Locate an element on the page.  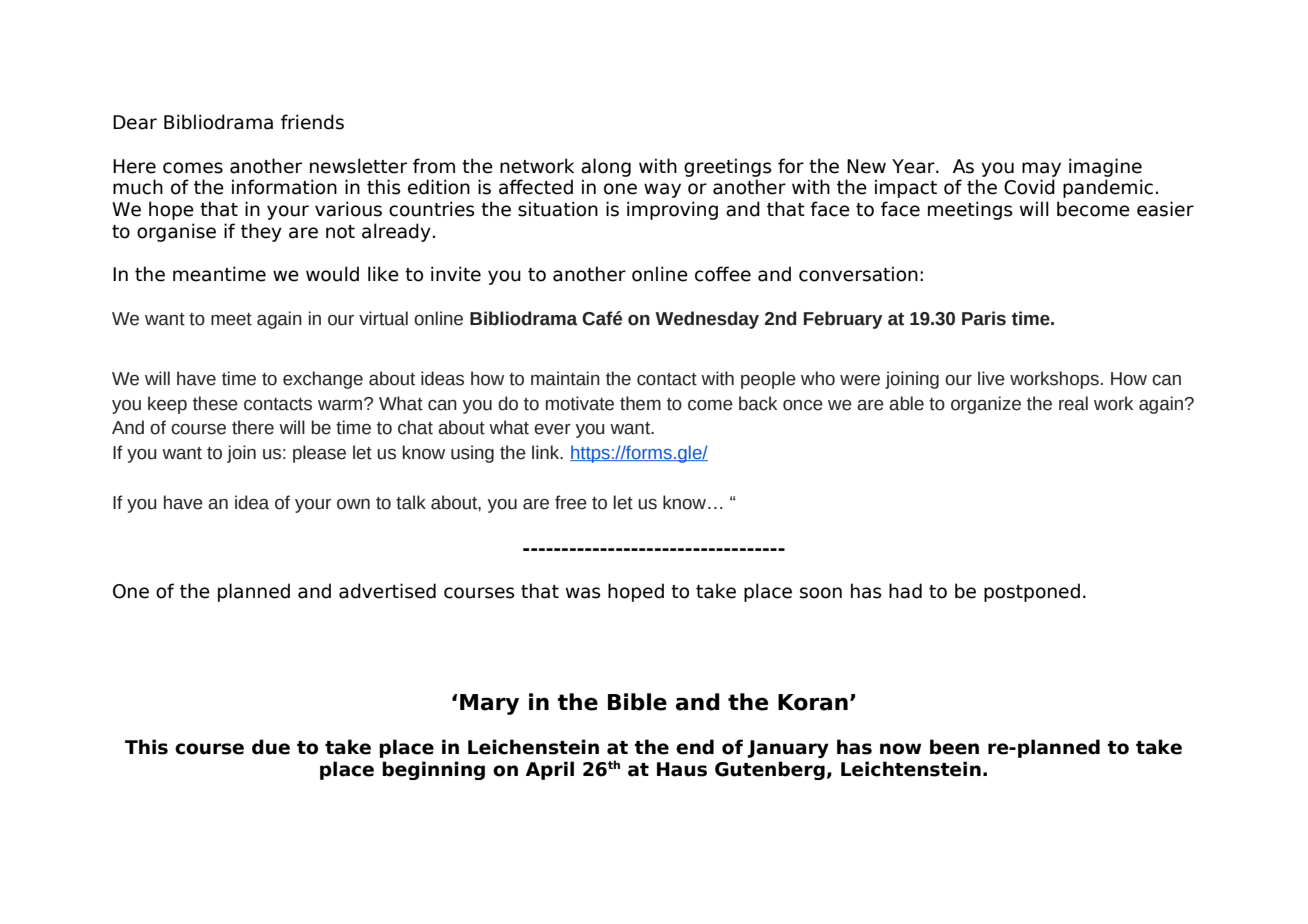
may is located at coordinates (1041, 169).
